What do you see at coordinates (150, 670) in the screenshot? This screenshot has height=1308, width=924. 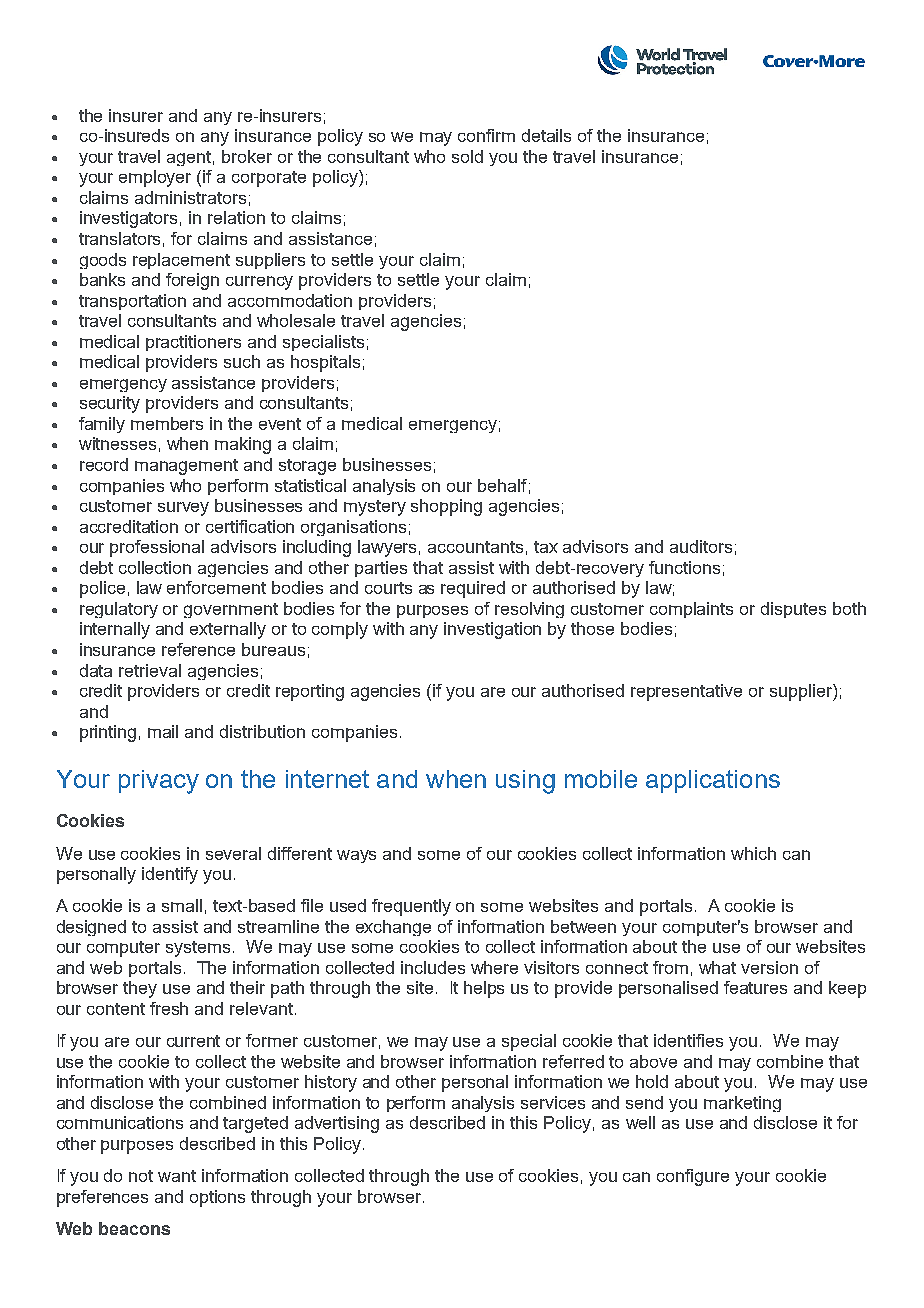 I see `retrieval` at bounding box center [150, 670].
